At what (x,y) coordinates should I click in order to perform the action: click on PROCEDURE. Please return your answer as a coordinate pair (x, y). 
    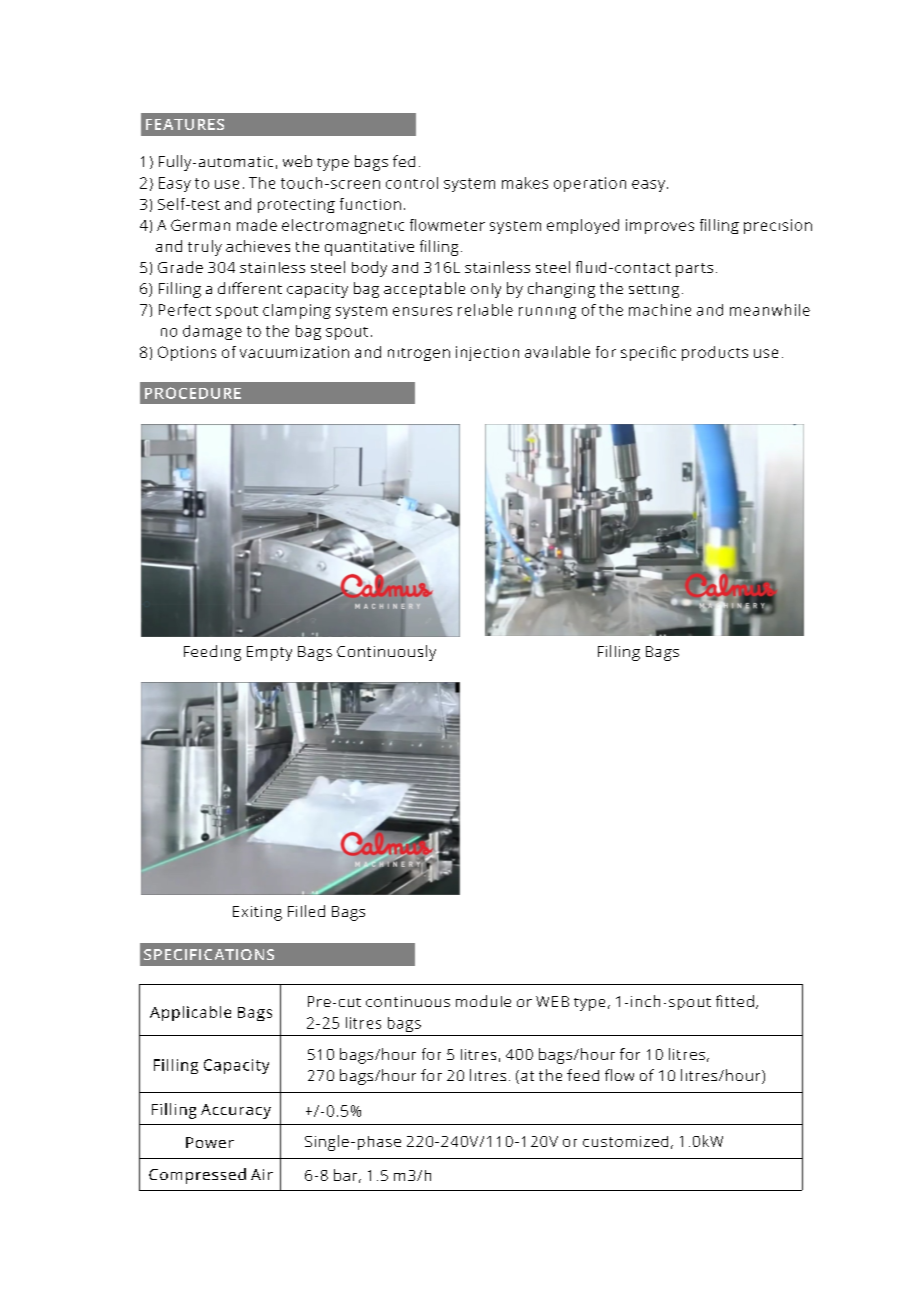
    Looking at the image, I should click on (193, 393).
